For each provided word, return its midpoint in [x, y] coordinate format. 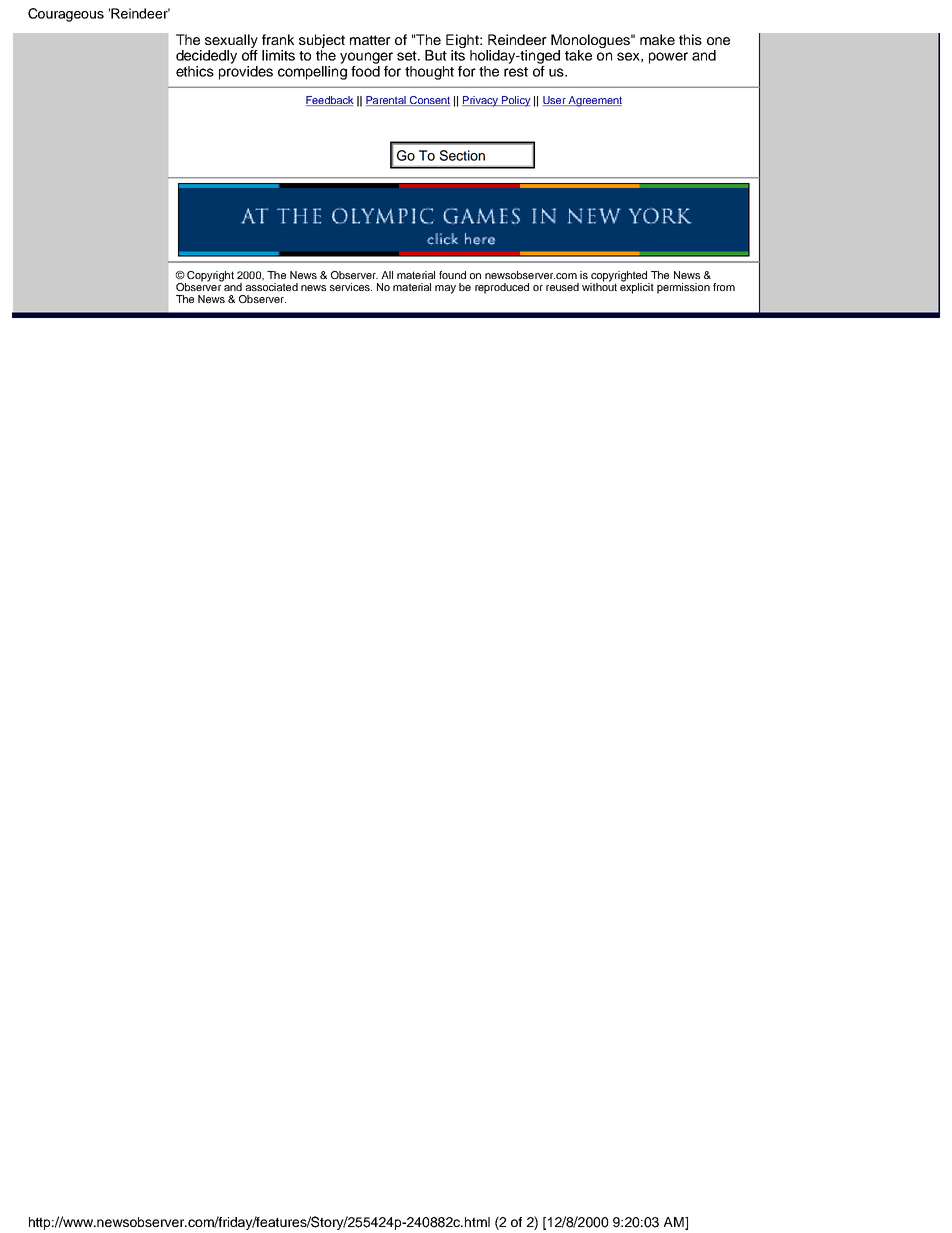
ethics [195, 71]
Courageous [66, 15]
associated [272, 287]
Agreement [594, 101]
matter [370, 40]
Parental [387, 101]
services [351, 287]
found [452, 275]
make [657, 39]
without [599, 286]
